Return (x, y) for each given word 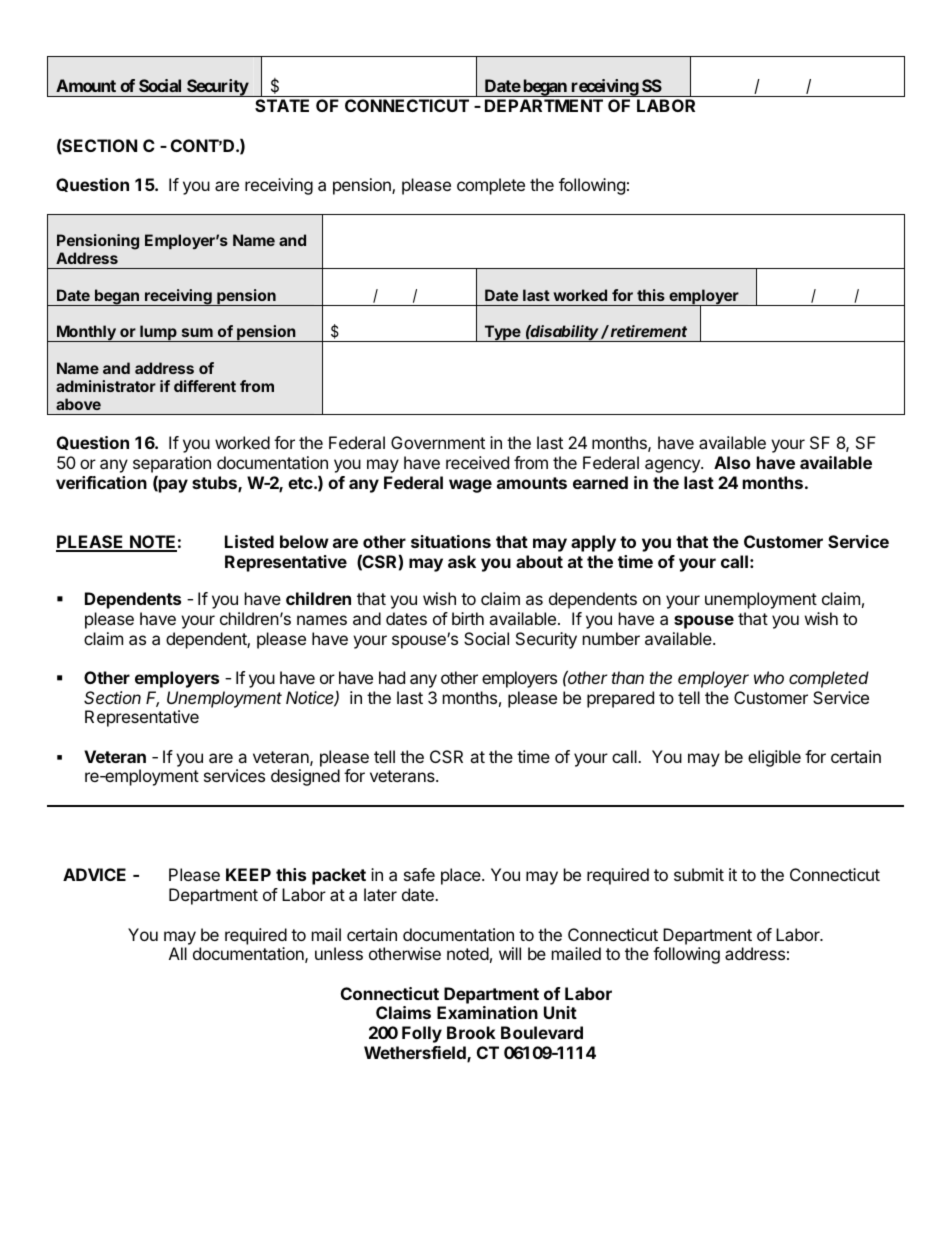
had (392, 677)
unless (339, 953)
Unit (560, 1012)
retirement (649, 331)
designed (305, 777)
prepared (620, 699)
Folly (422, 1034)
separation (172, 466)
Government (438, 442)
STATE (282, 105)
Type (502, 333)
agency (673, 466)
